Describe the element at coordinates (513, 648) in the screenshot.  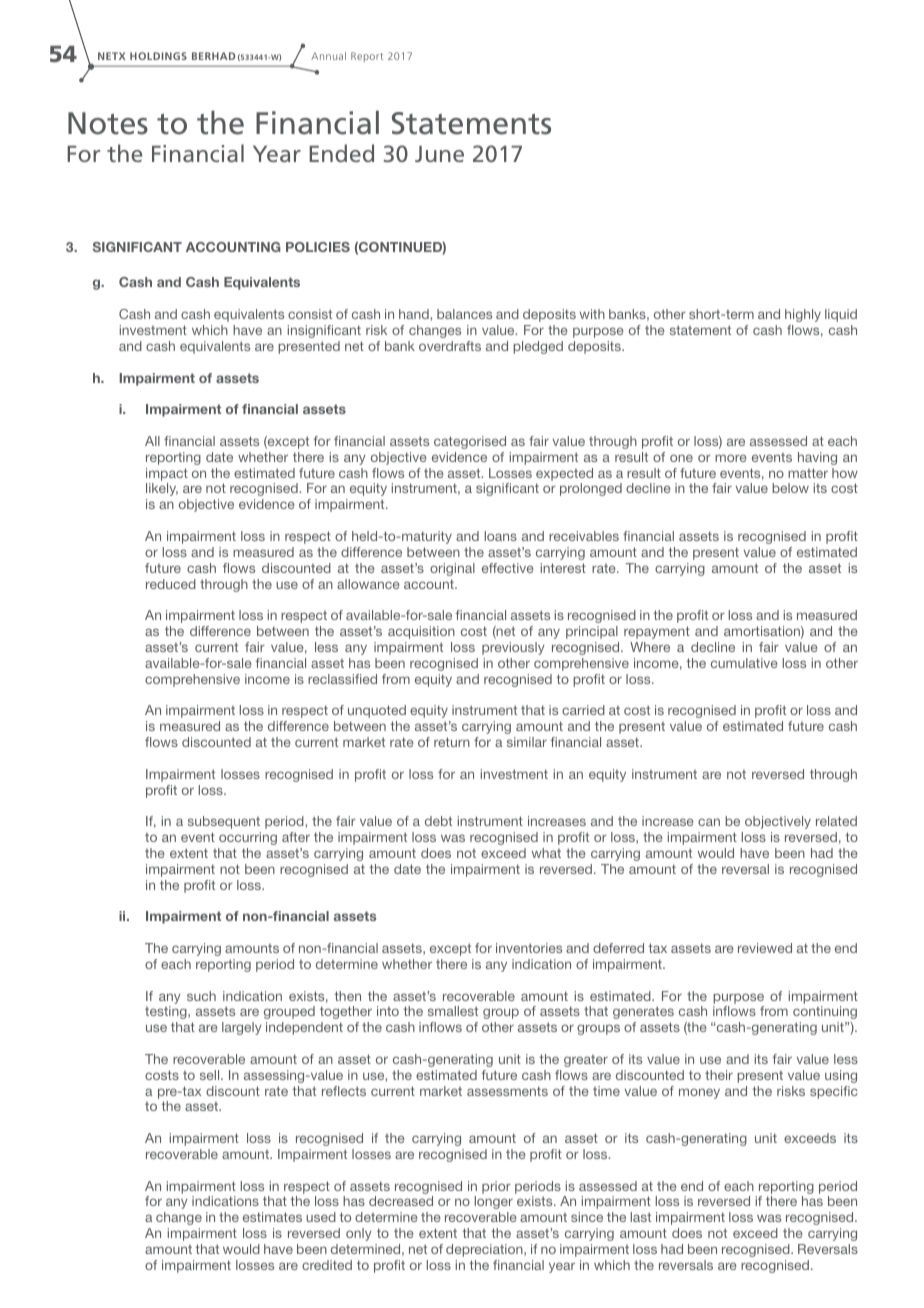
I see `previously` at that location.
